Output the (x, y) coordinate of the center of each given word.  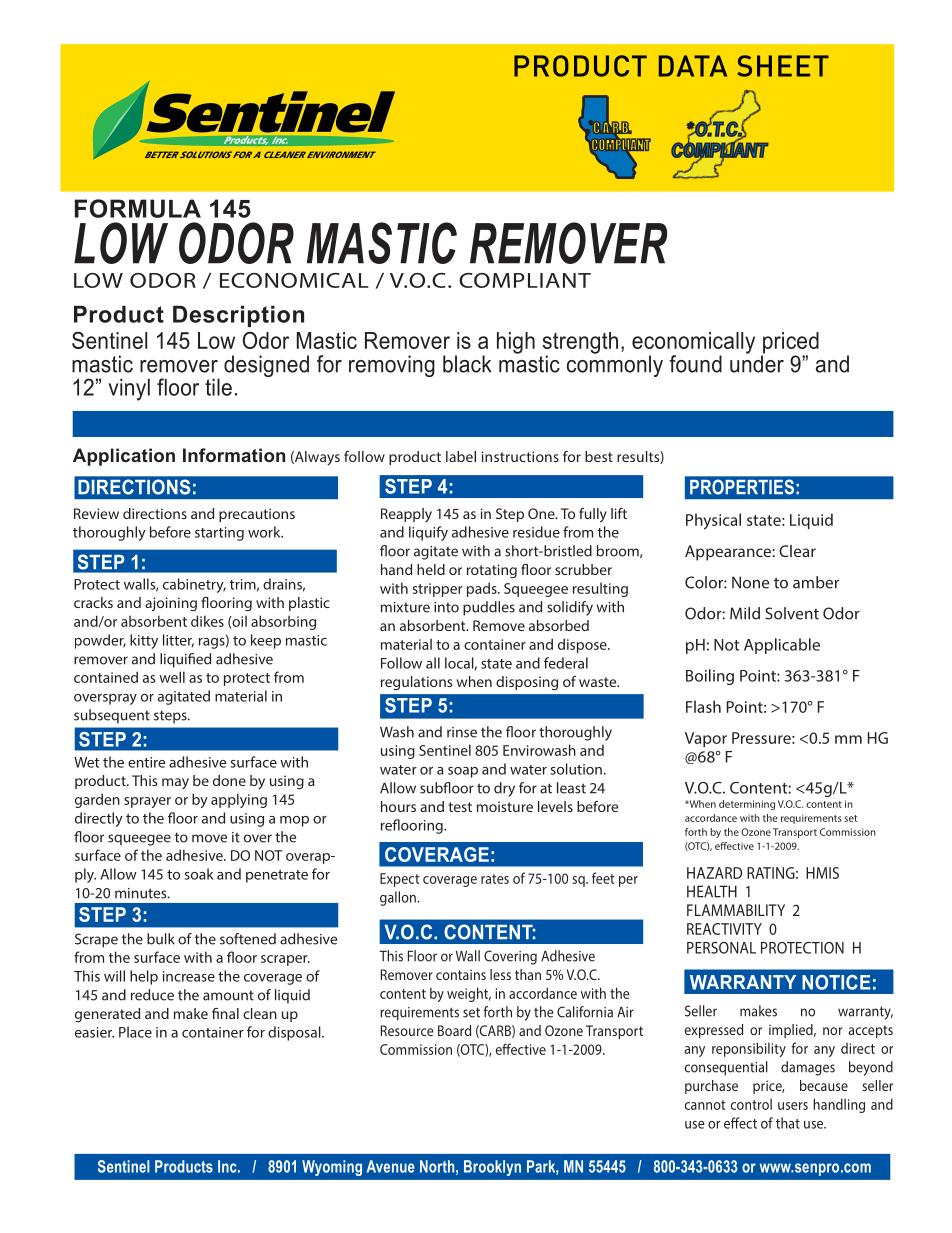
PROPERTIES (742, 487)
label (461, 456)
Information (234, 455)
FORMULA (138, 208)
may (175, 783)
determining (747, 805)
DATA (693, 66)
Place (135, 1032)
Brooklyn (492, 1168)
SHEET (783, 66)
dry (504, 789)
